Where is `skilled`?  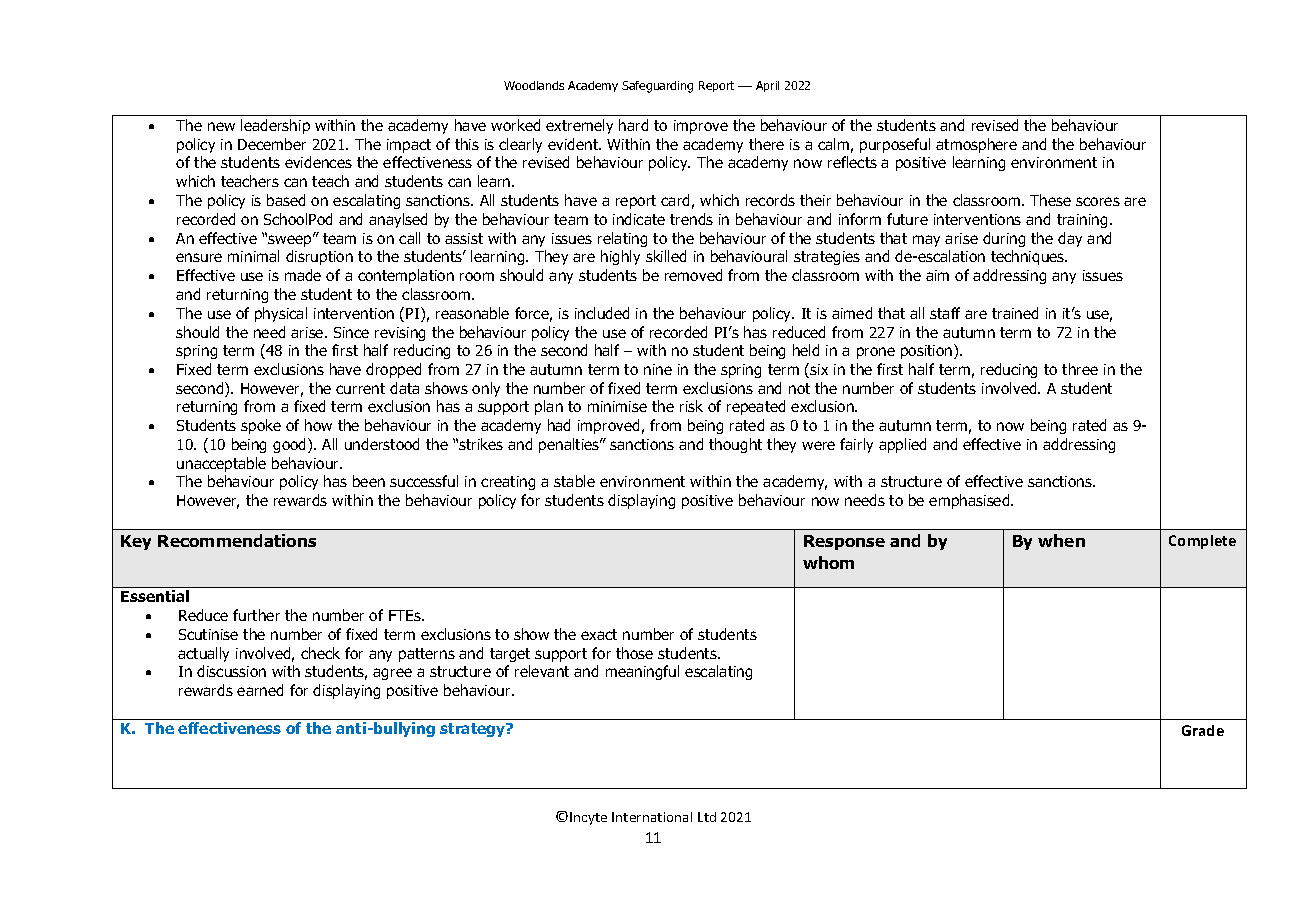 skilled is located at coordinates (666, 256).
